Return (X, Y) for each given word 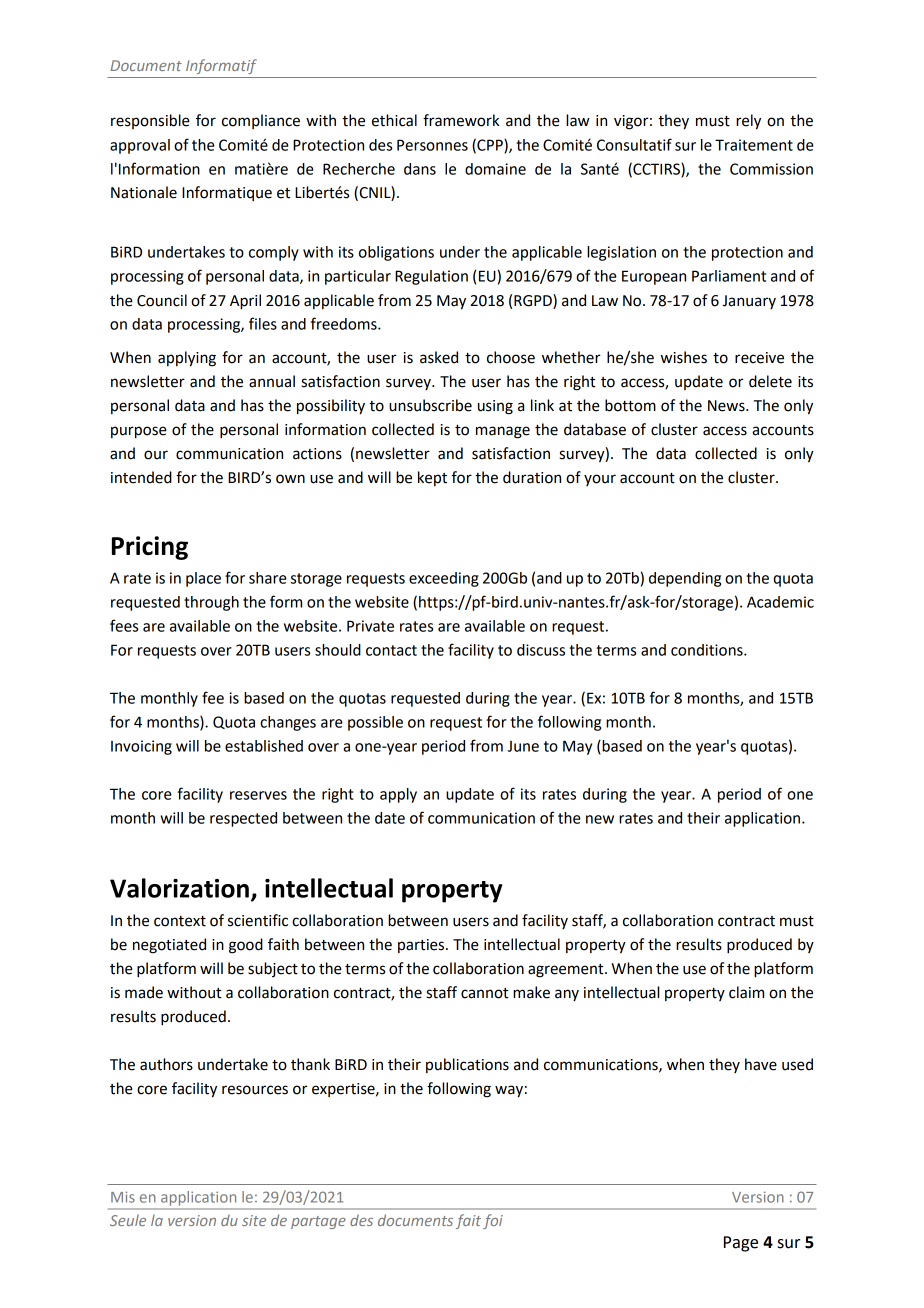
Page (741, 1244)
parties (422, 946)
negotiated (169, 946)
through (211, 603)
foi (493, 1221)
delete (770, 381)
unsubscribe (430, 405)
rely (748, 122)
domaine (495, 169)
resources (255, 1090)
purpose (139, 432)
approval (140, 146)
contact (391, 650)
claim (746, 992)
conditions (708, 650)
